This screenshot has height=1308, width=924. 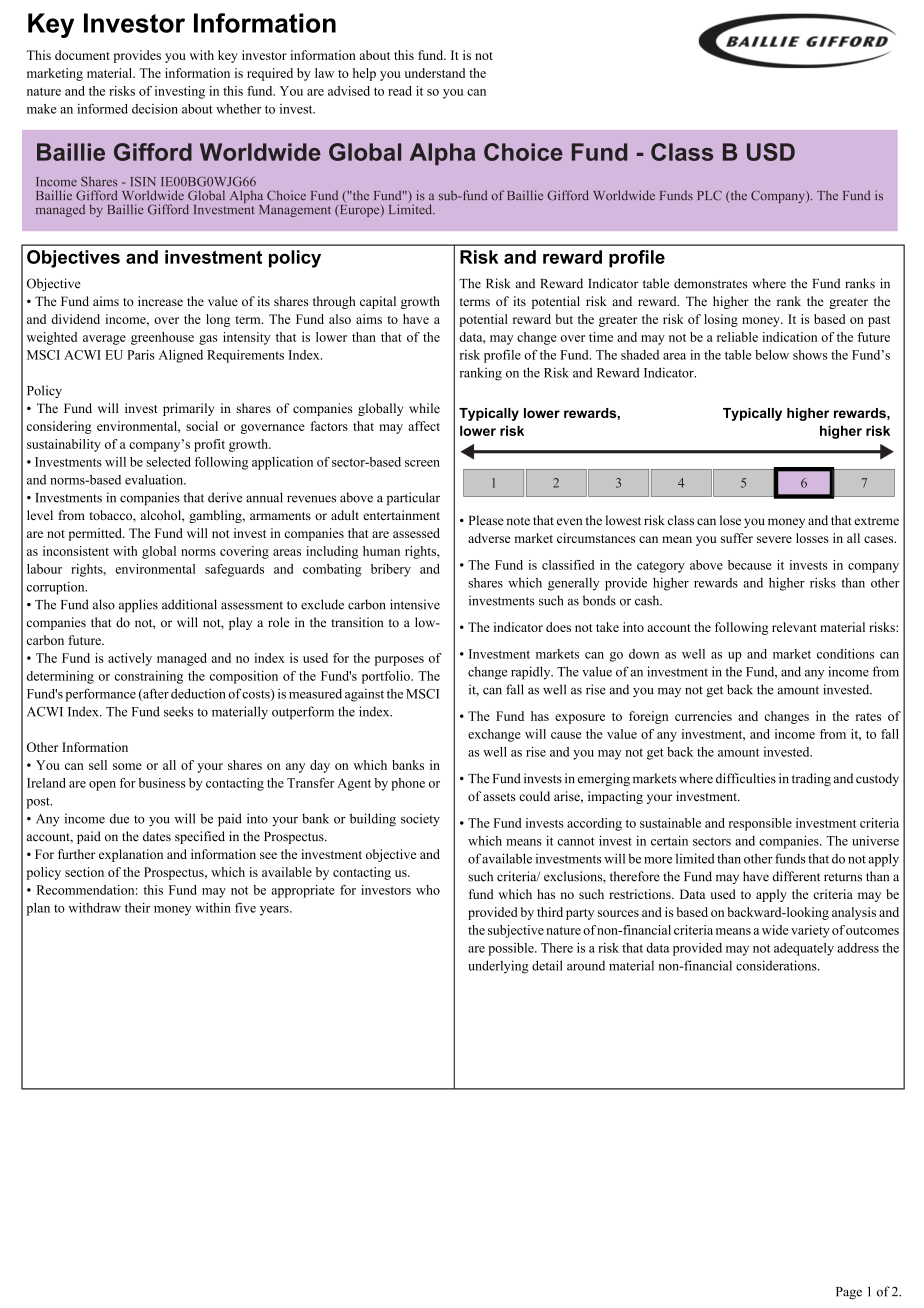 I want to click on Page, so click(x=849, y=1293).
